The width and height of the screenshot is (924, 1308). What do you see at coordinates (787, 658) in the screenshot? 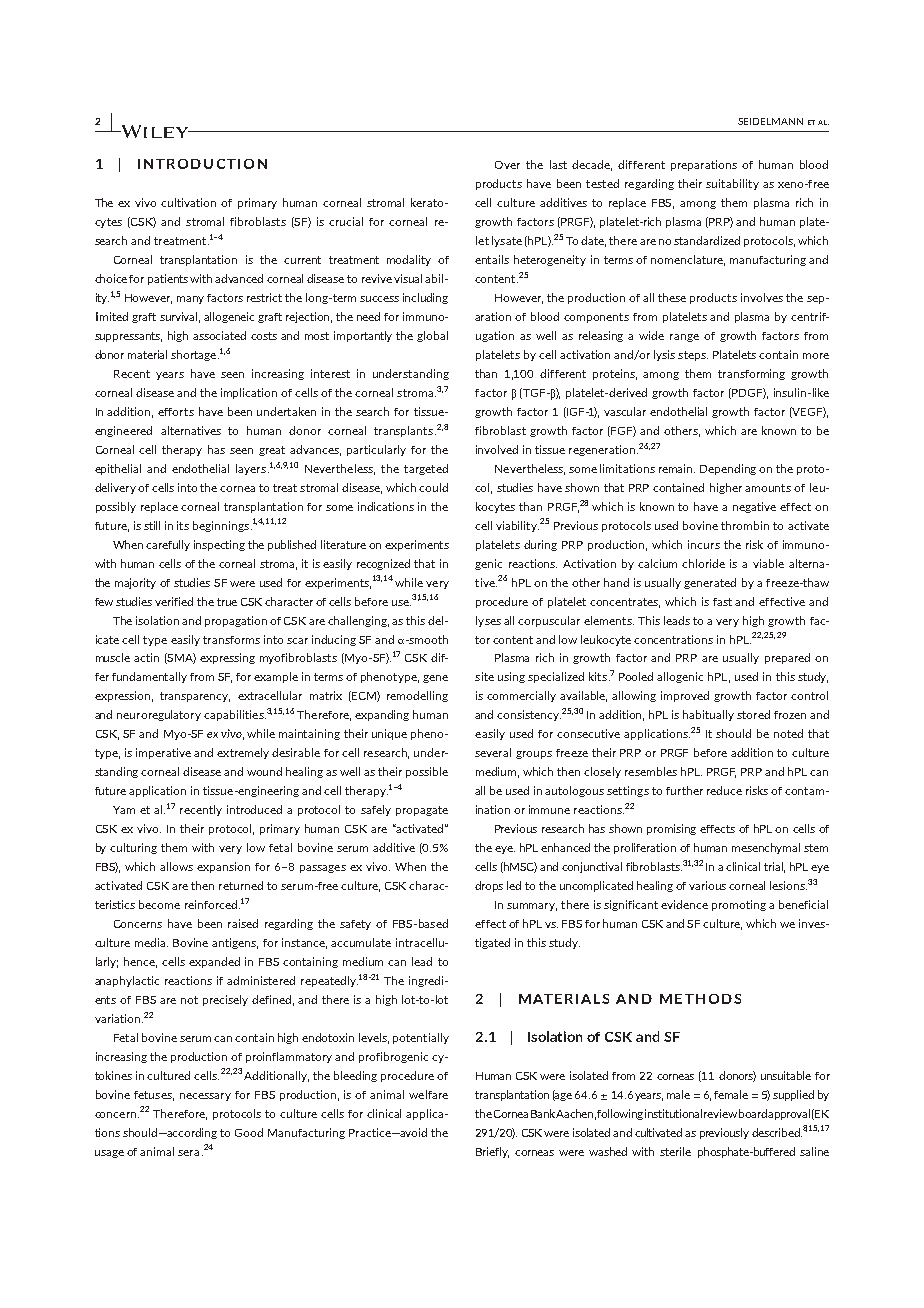
I see `prepared` at bounding box center [787, 658].
